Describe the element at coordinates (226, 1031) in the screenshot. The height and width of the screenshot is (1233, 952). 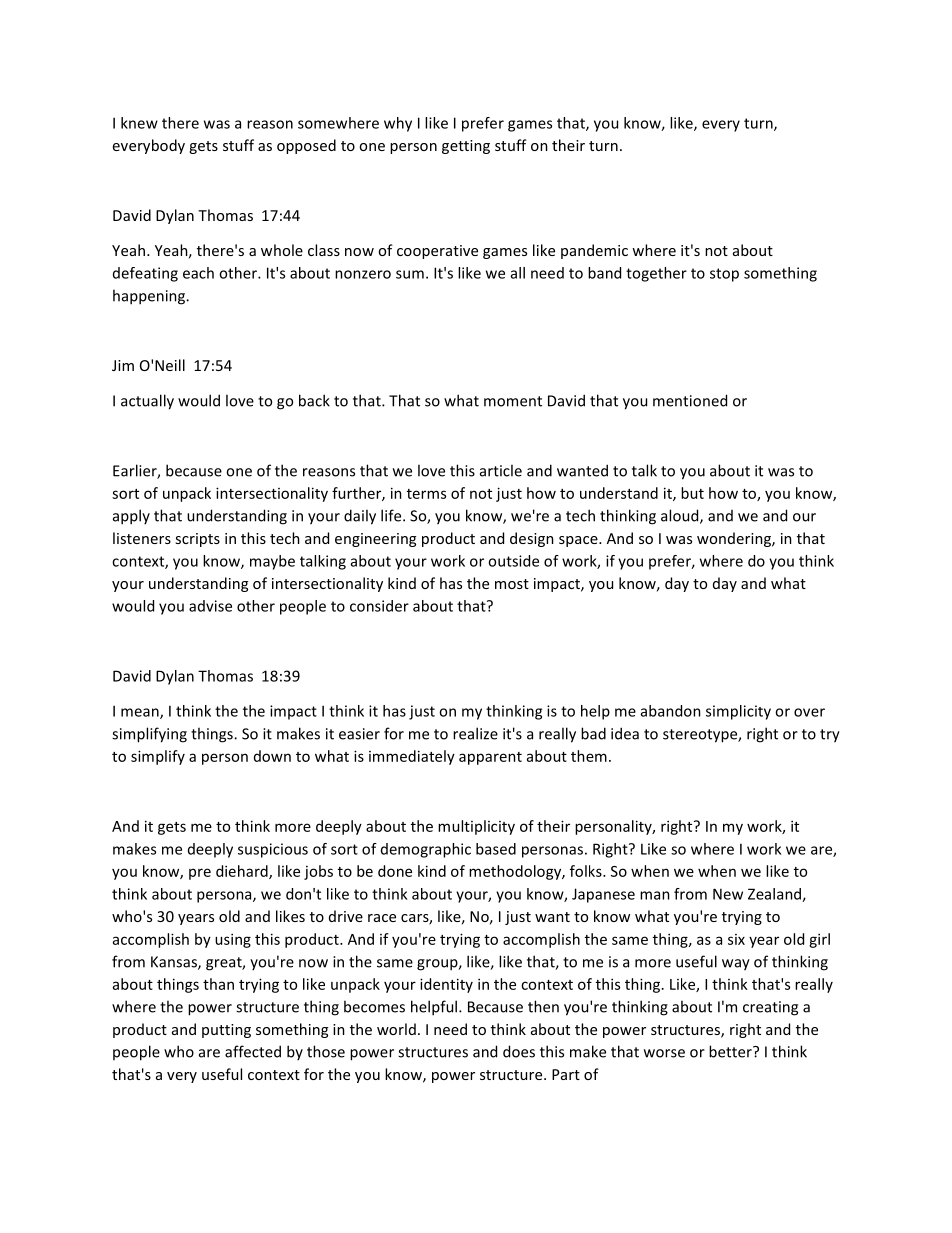
I see `putting` at that location.
